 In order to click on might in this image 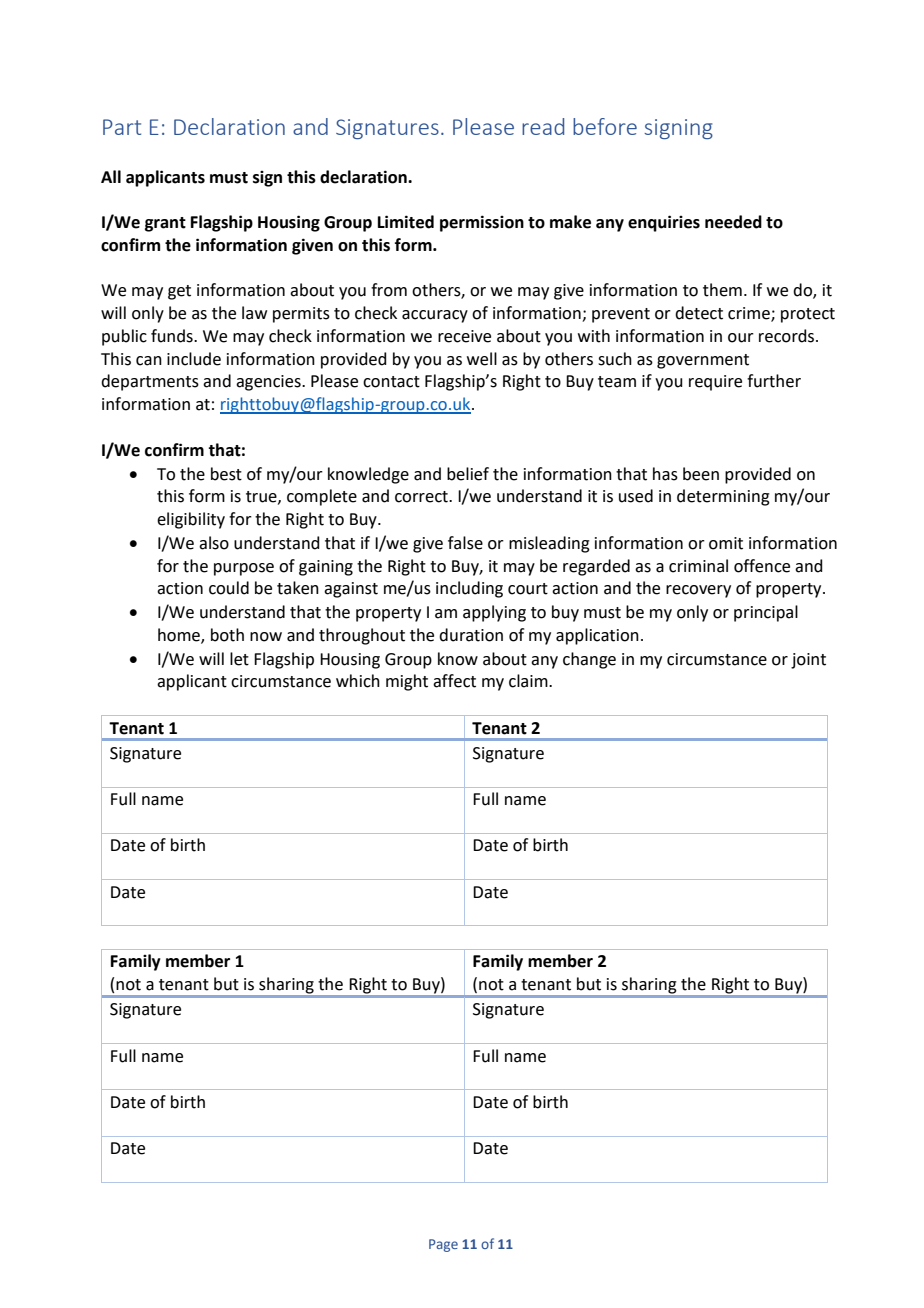, I will do `click(407, 682)`.
